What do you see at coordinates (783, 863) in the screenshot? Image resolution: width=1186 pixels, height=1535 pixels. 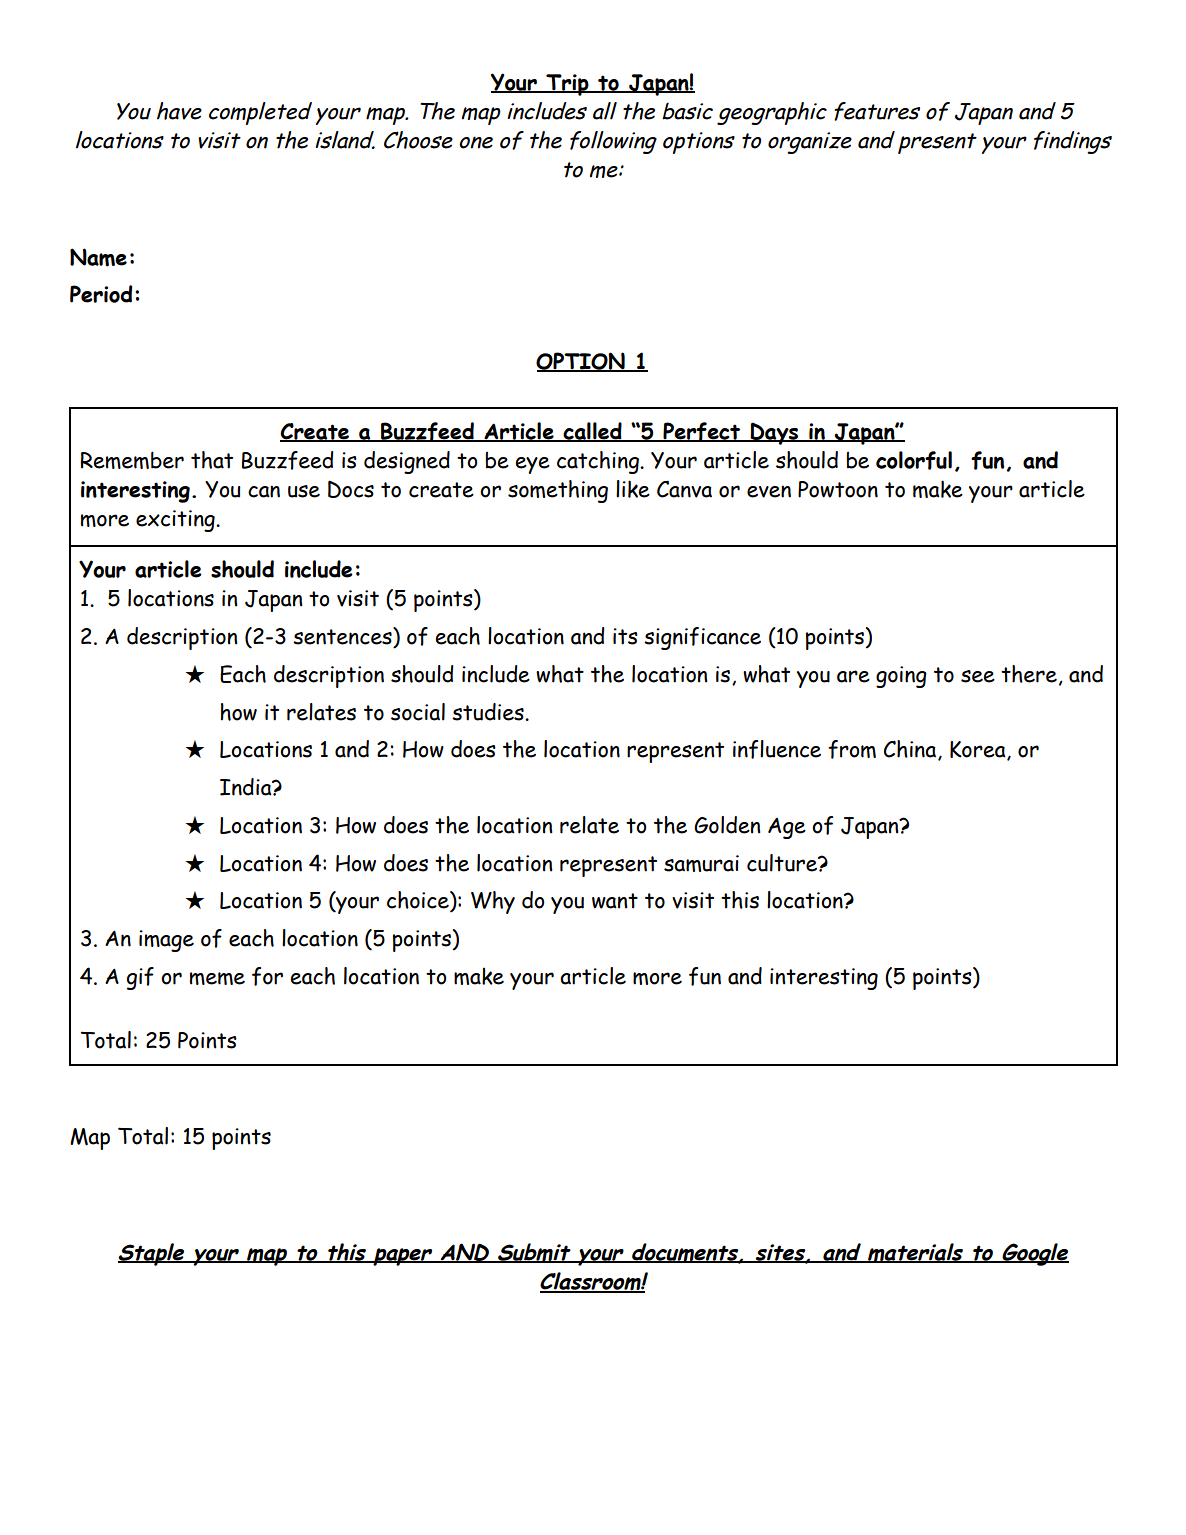 I see `culture` at bounding box center [783, 863].
